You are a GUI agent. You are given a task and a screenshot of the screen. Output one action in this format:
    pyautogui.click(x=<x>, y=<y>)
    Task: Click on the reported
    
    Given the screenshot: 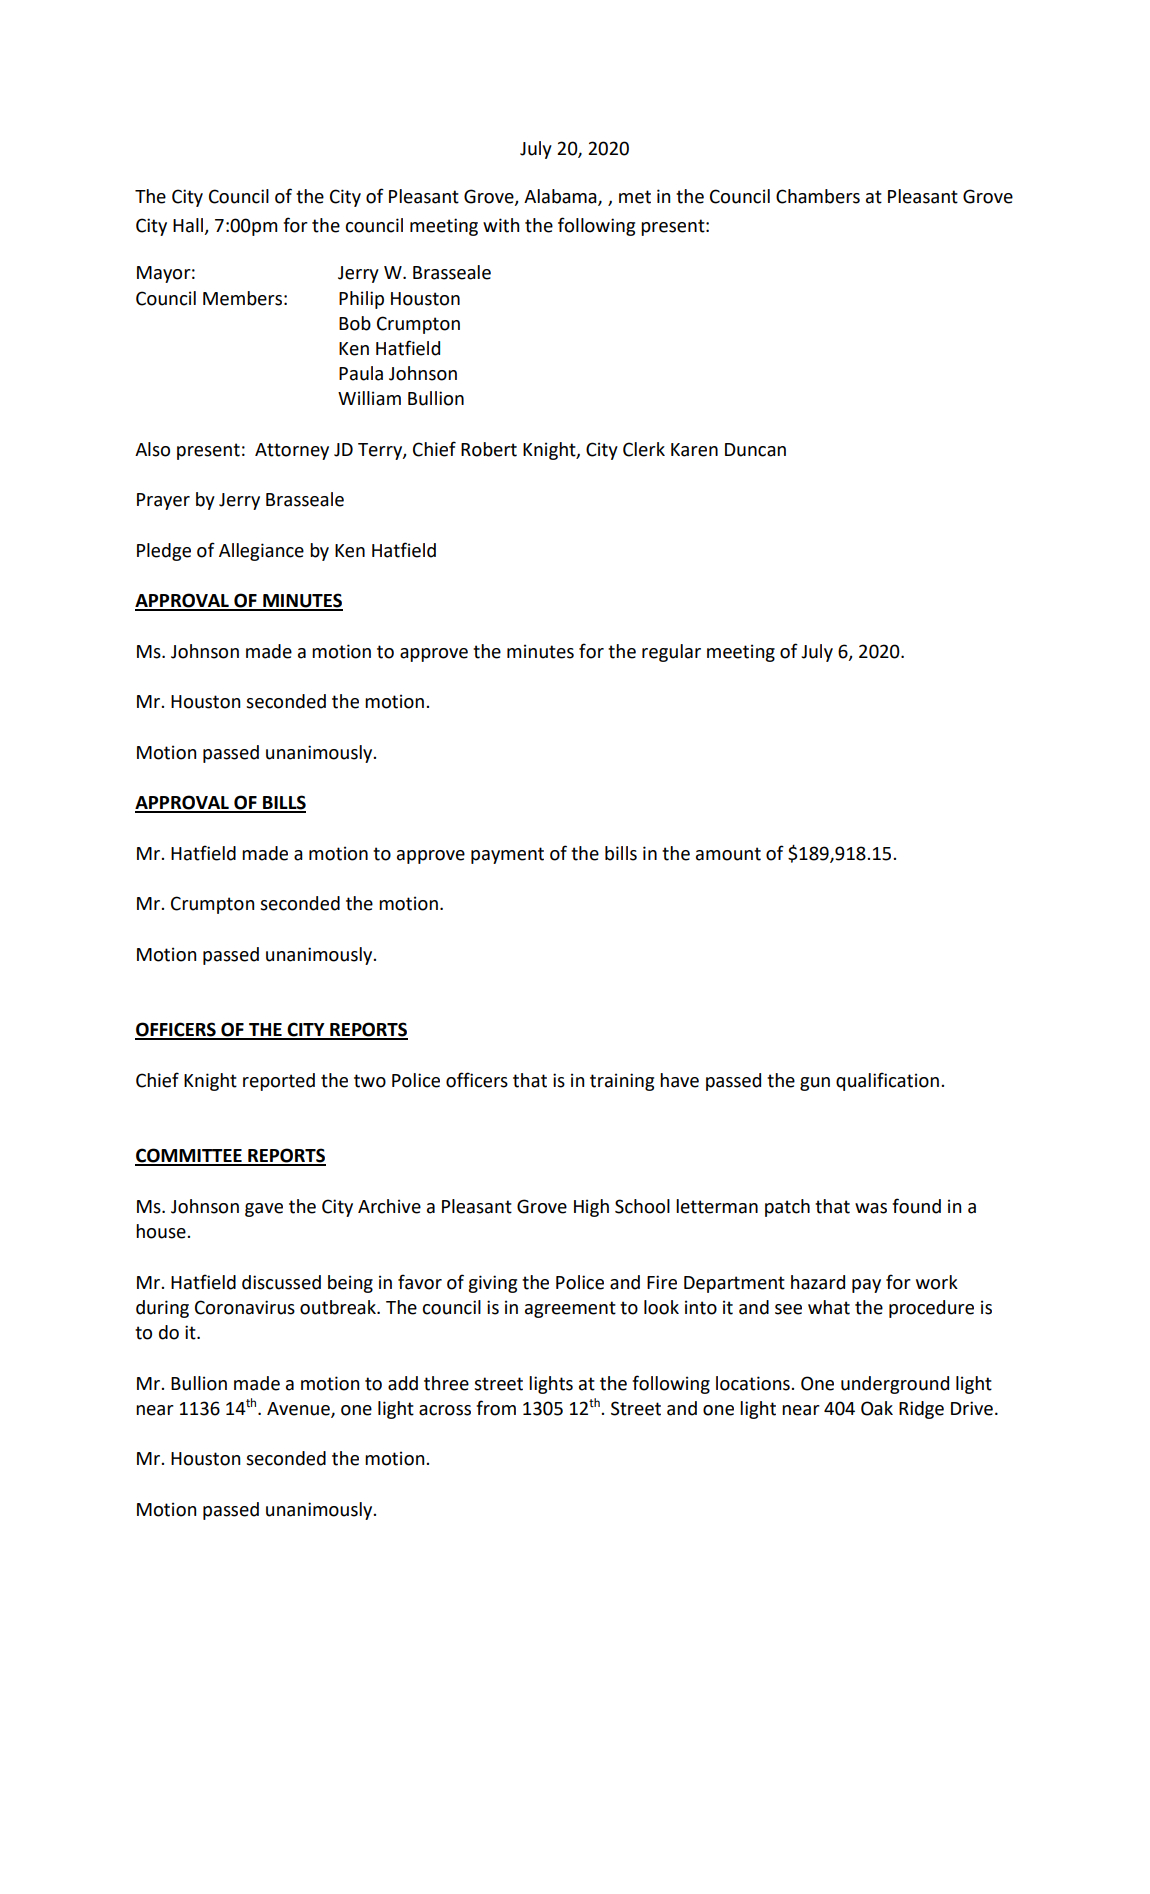 What is the action you would take?
    pyautogui.click(x=279, y=1082)
